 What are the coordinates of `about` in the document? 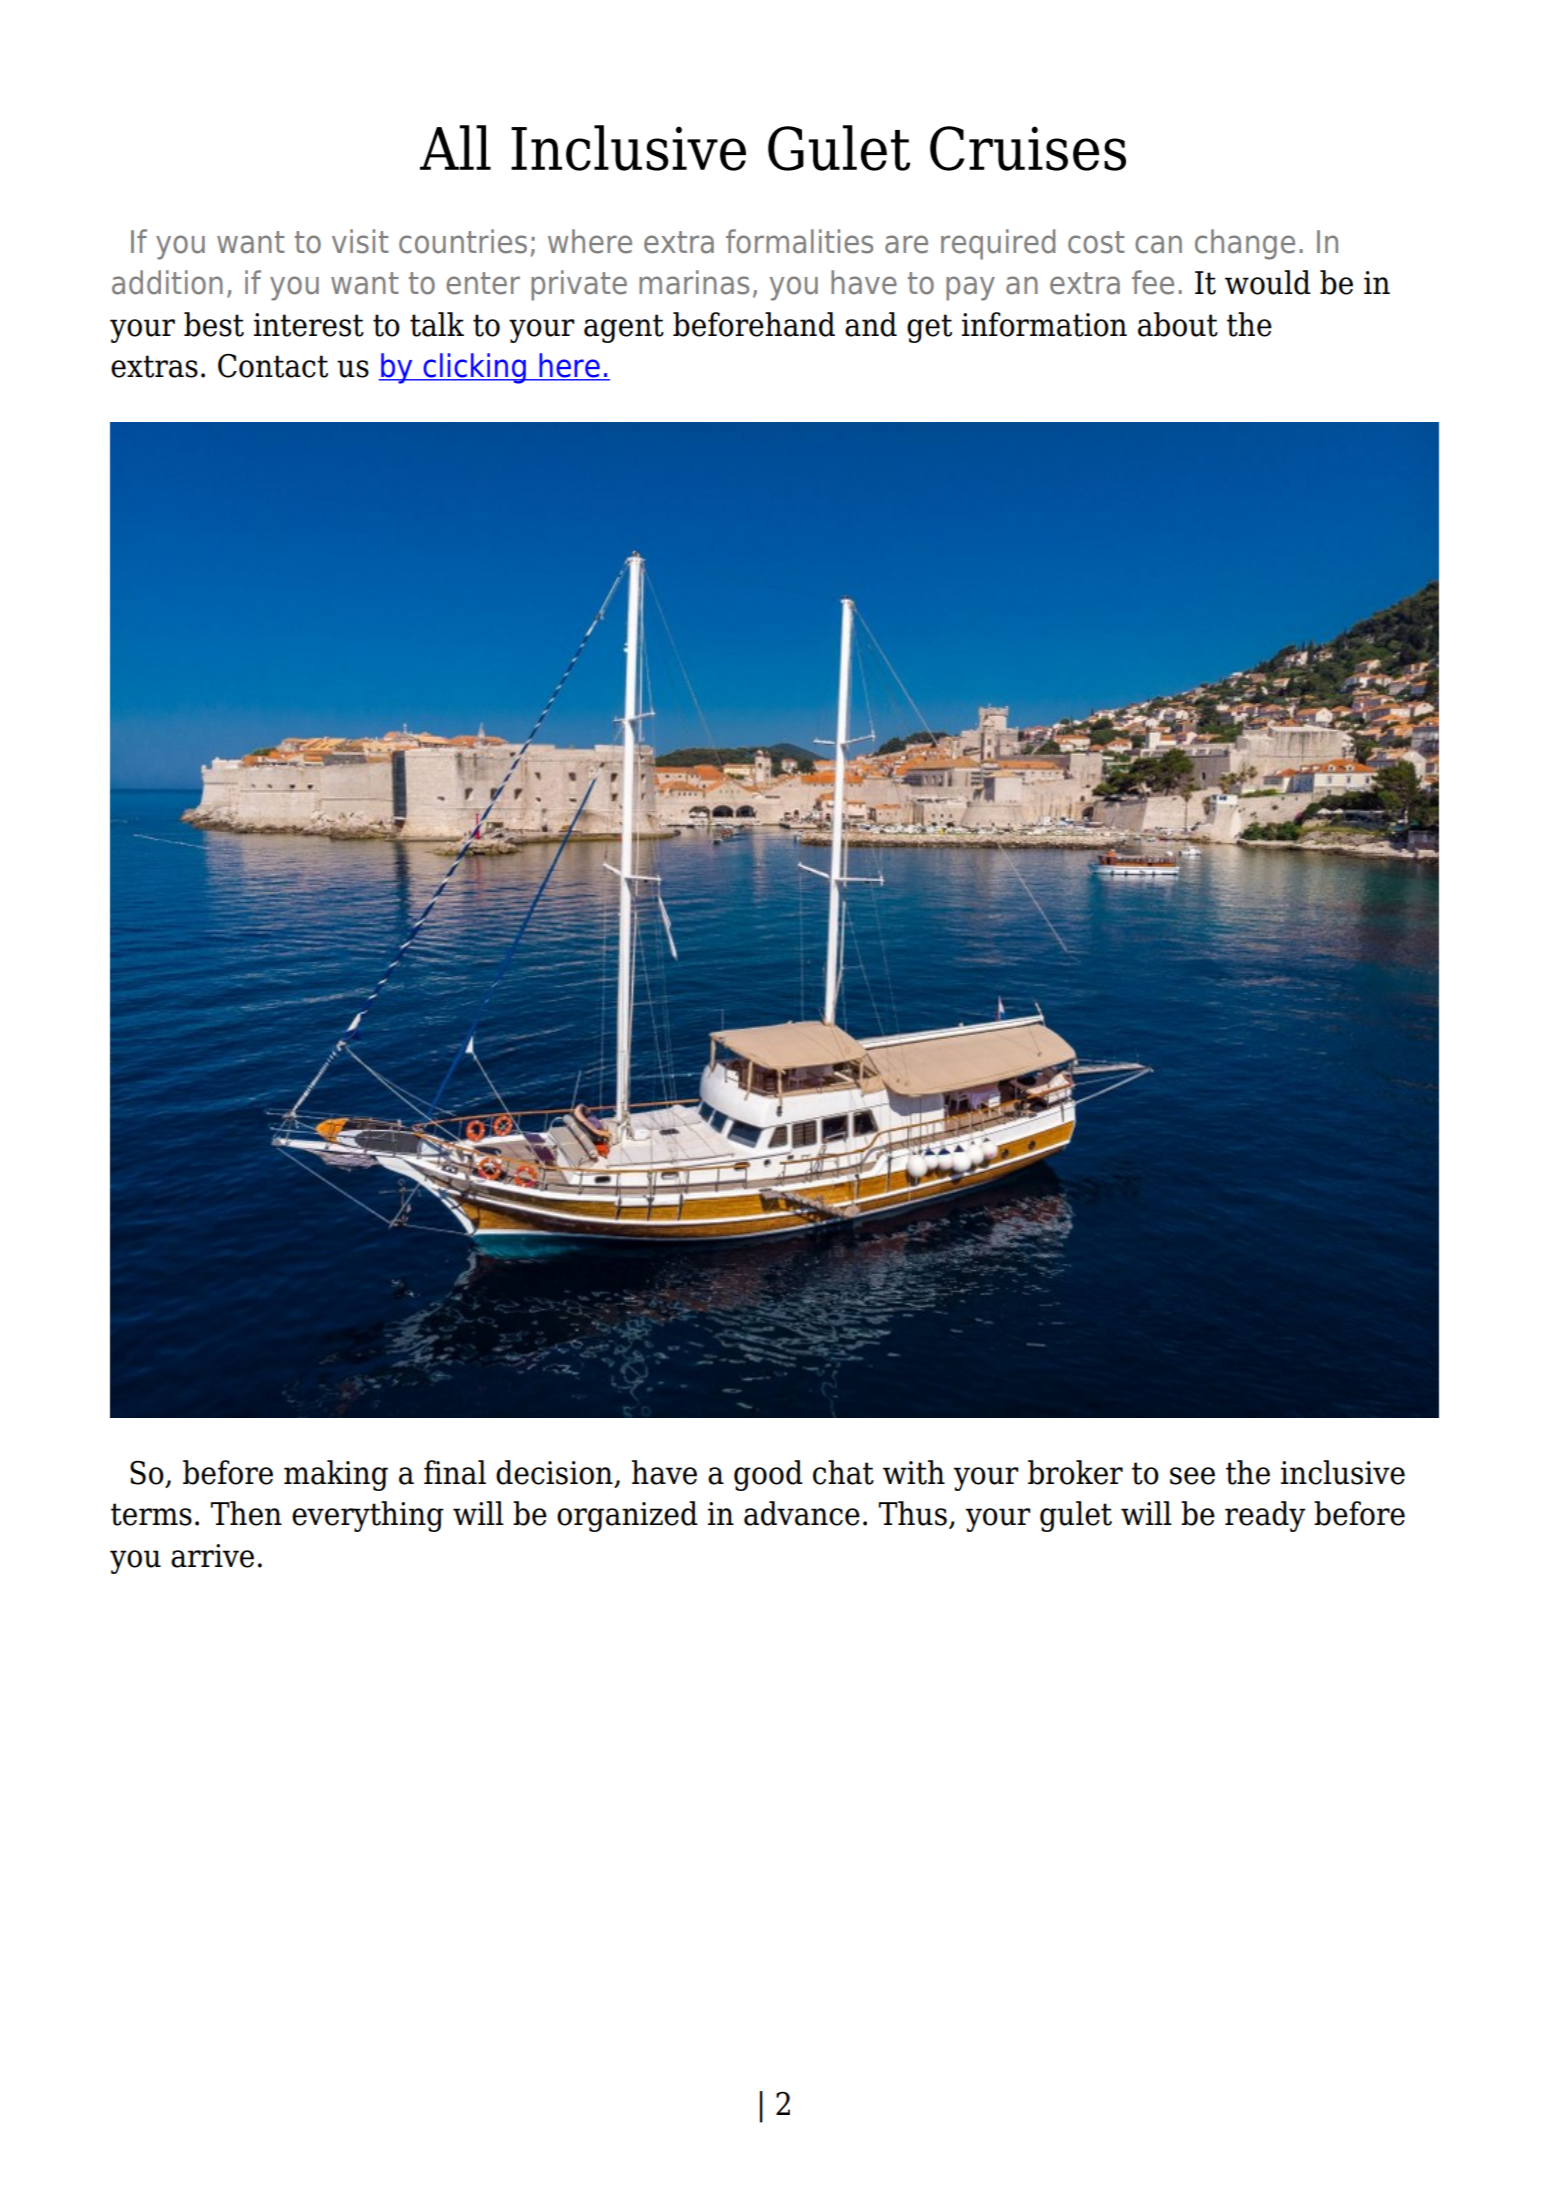 It's located at (1178, 324).
